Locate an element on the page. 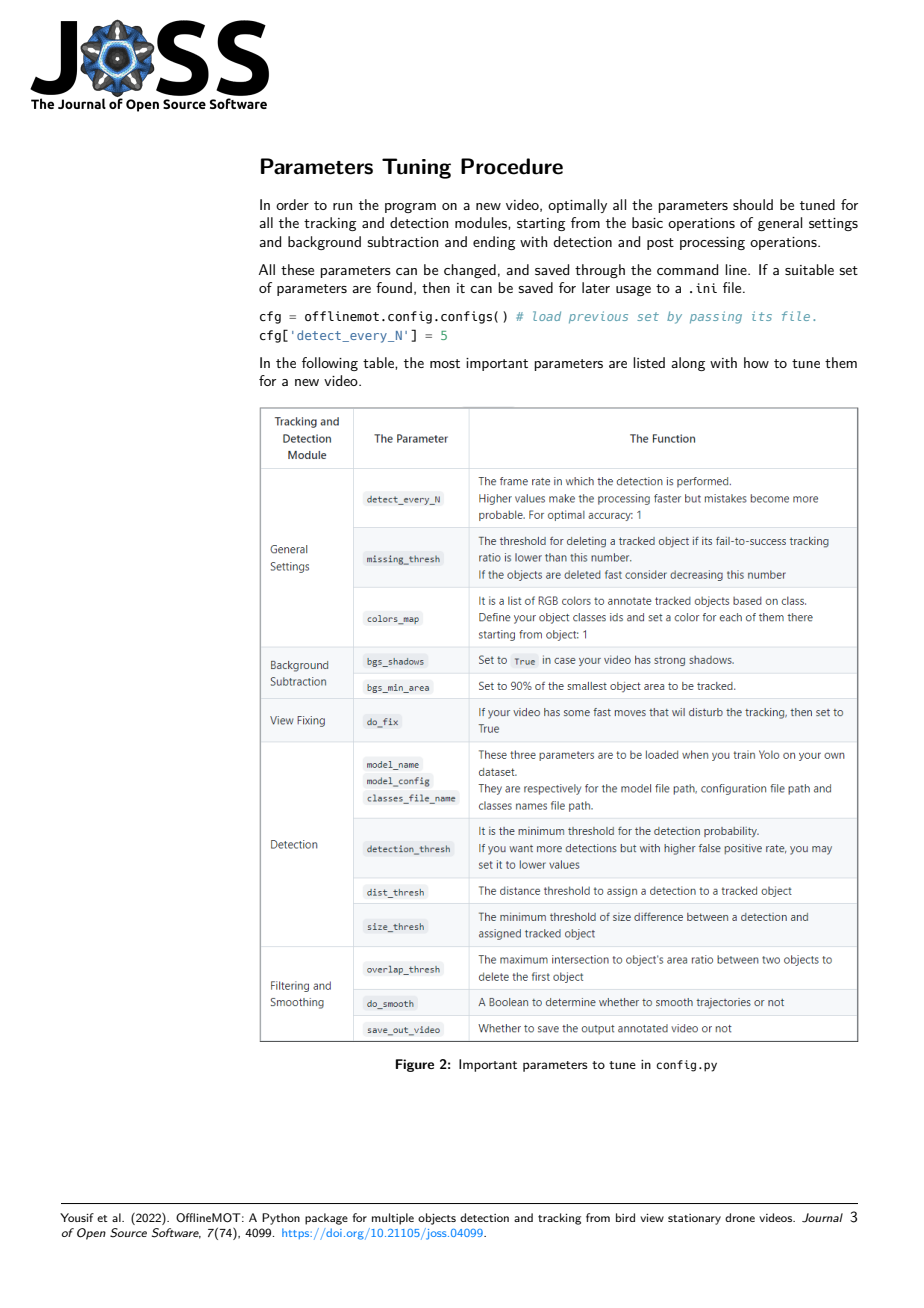  stationary is located at coordinates (694, 1219).
